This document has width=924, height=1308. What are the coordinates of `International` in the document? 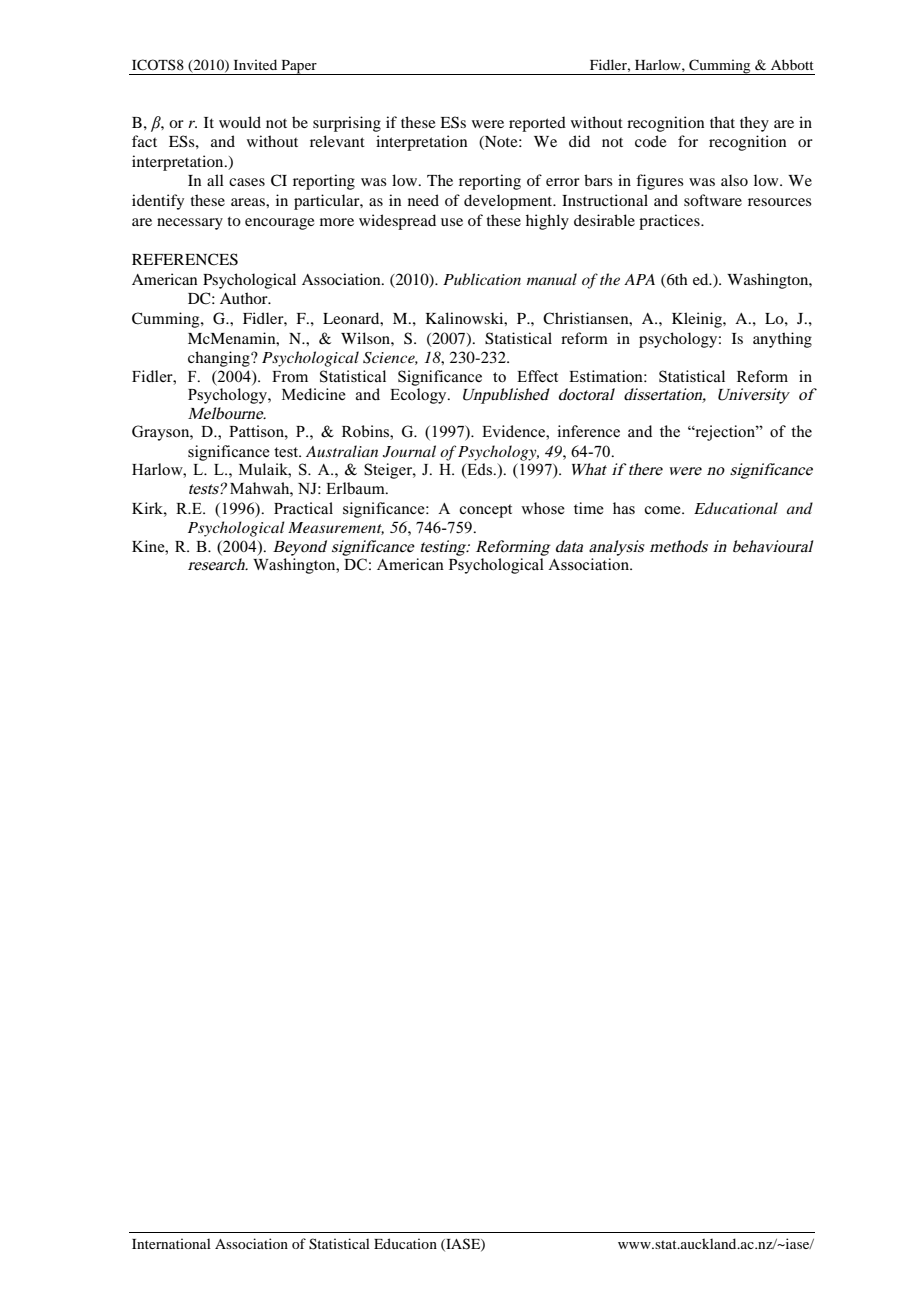 It's located at (171, 1243).
